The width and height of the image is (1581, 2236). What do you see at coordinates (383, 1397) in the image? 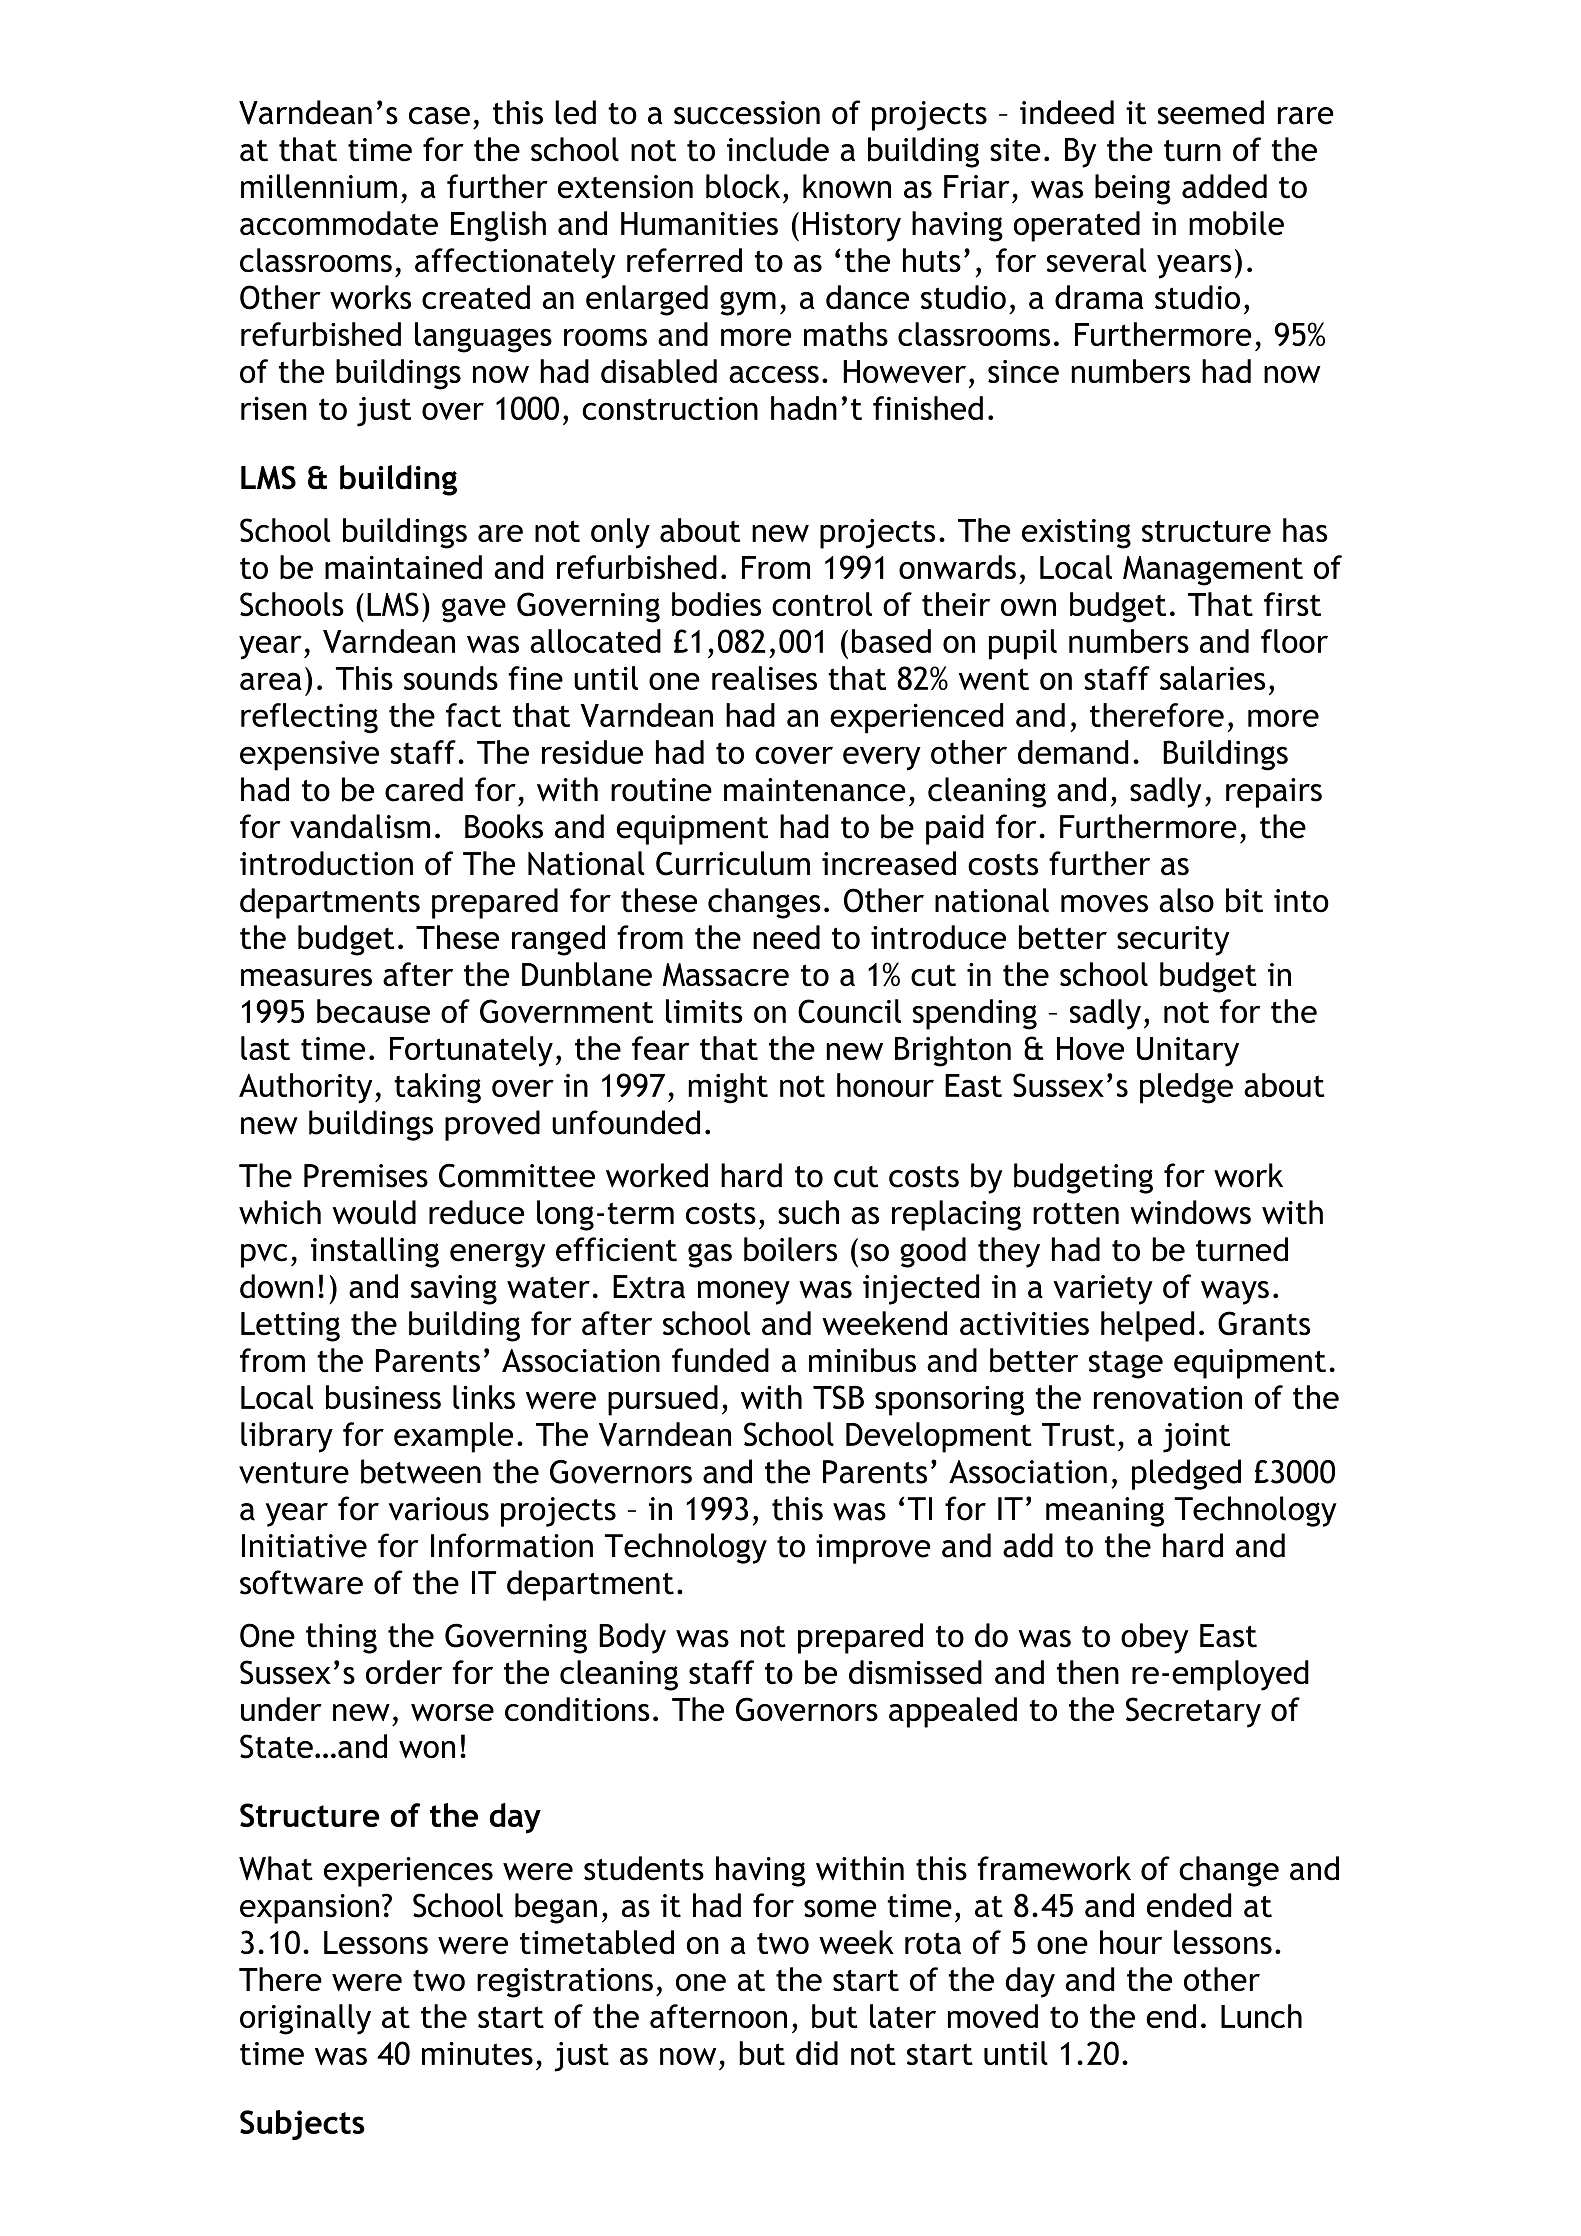
I see `business` at bounding box center [383, 1397].
